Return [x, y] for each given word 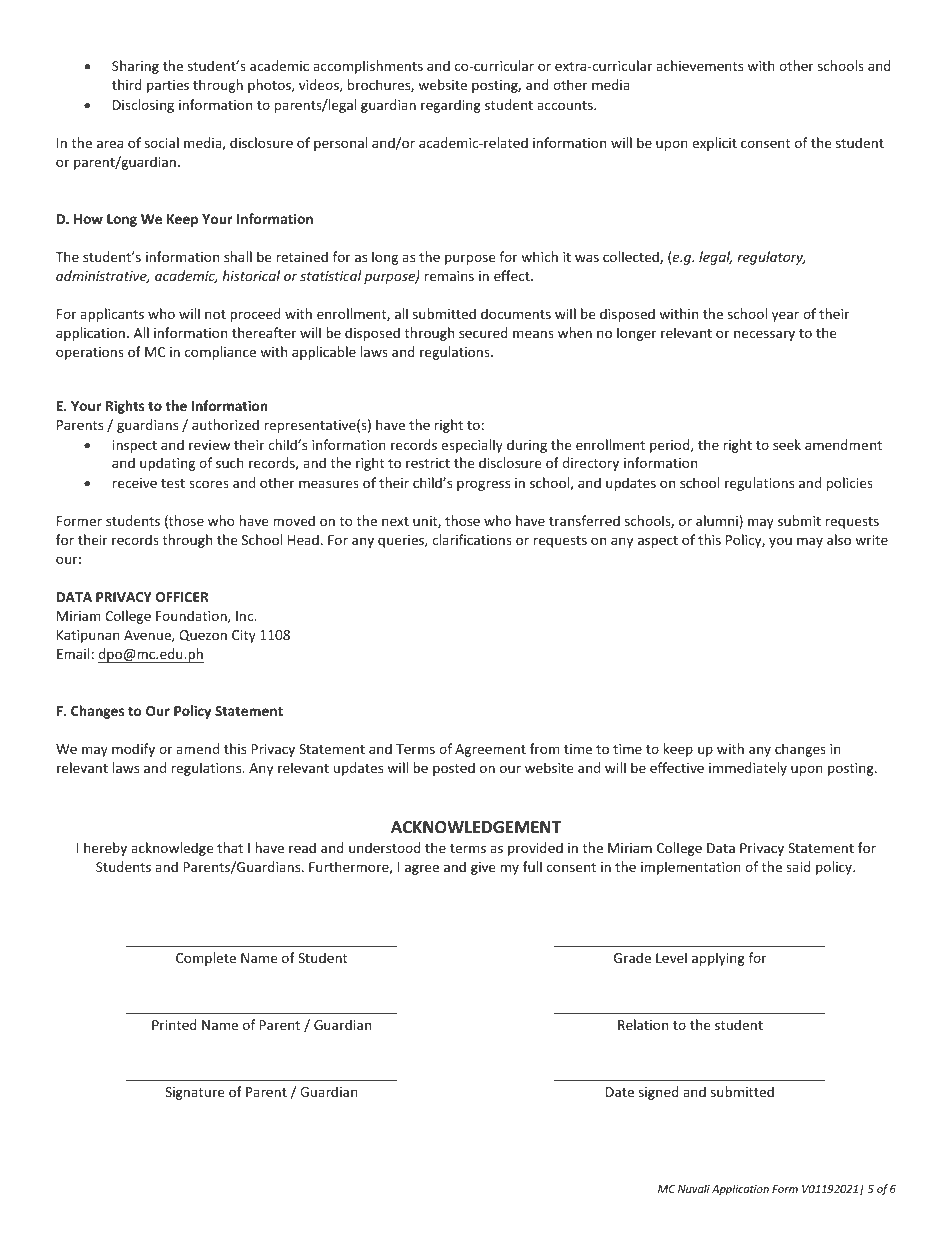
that [230, 847]
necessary [764, 335]
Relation [643, 1024]
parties [168, 86]
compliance [220, 353]
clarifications [472, 539]
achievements [699, 65]
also [839, 539]
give [483, 868]
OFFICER [182, 597]
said [798, 866]
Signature [194, 1093]
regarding [451, 106]
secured [483, 332]
